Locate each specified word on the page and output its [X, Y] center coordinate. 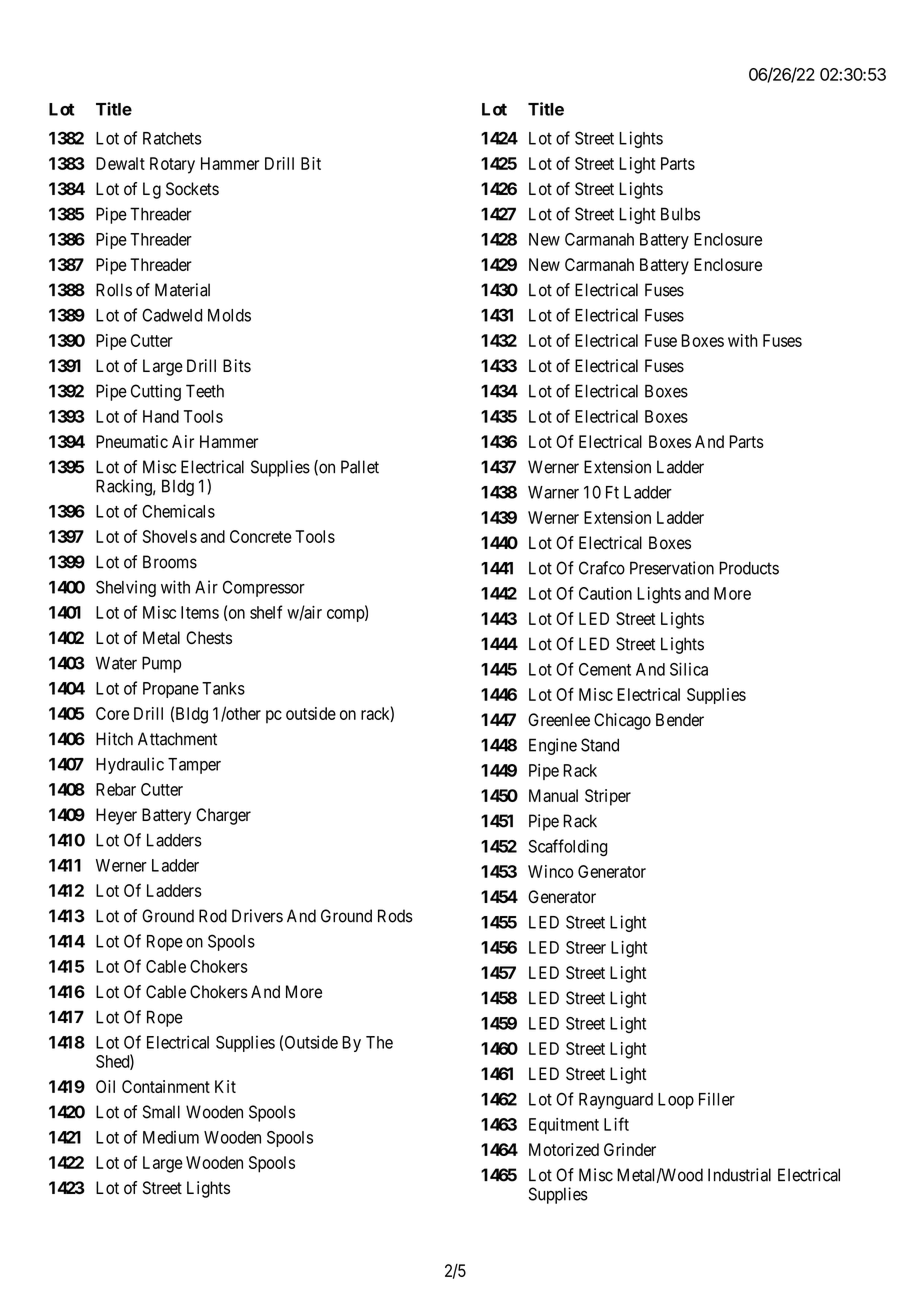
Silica [689, 669]
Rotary [172, 165]
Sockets [192, 189]
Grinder [630, 1149]
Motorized [564, 1149]
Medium [171, 1137]
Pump [161, 664]
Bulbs [680, 214]
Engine [553, 746]
